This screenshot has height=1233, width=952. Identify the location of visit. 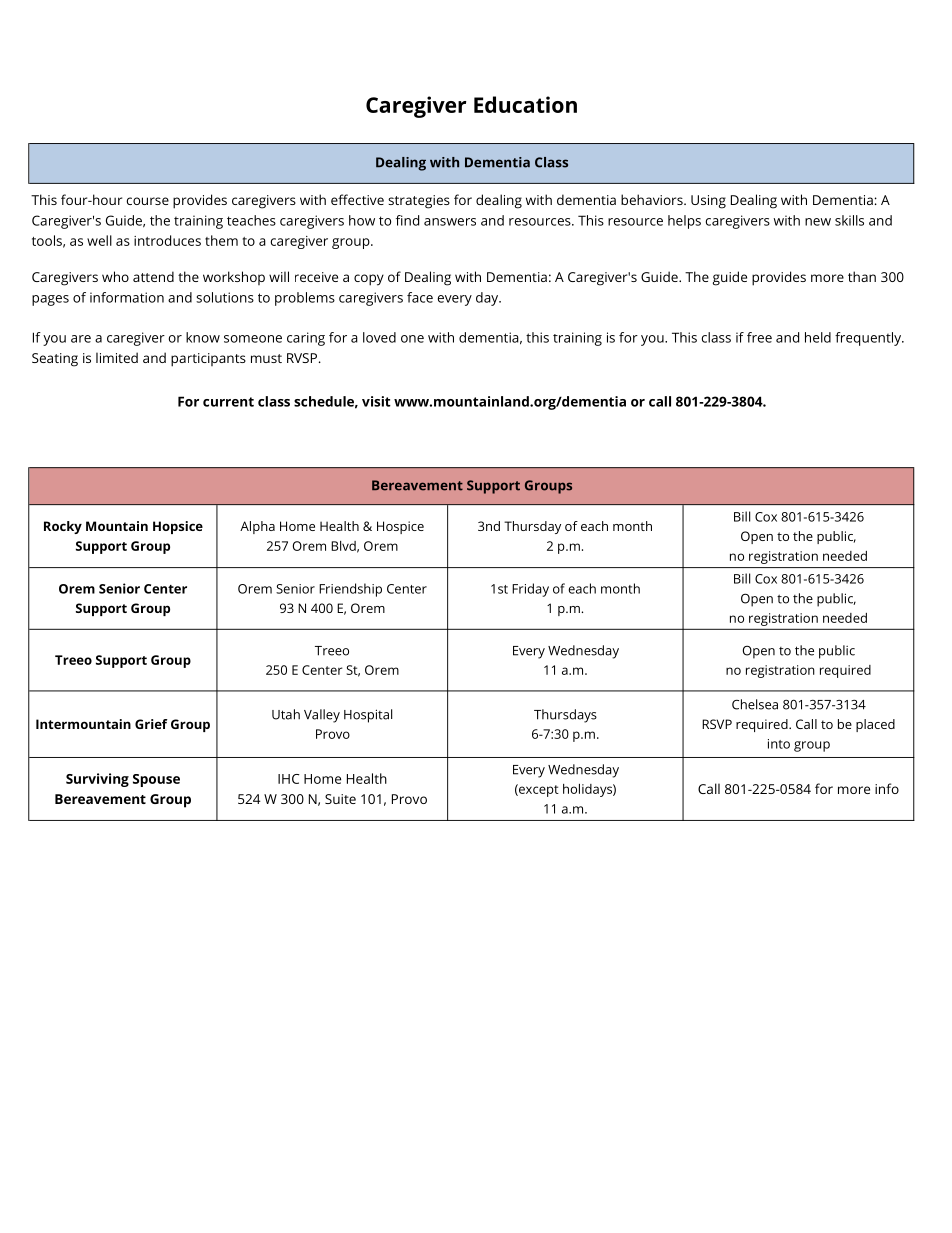
(376, 401).
